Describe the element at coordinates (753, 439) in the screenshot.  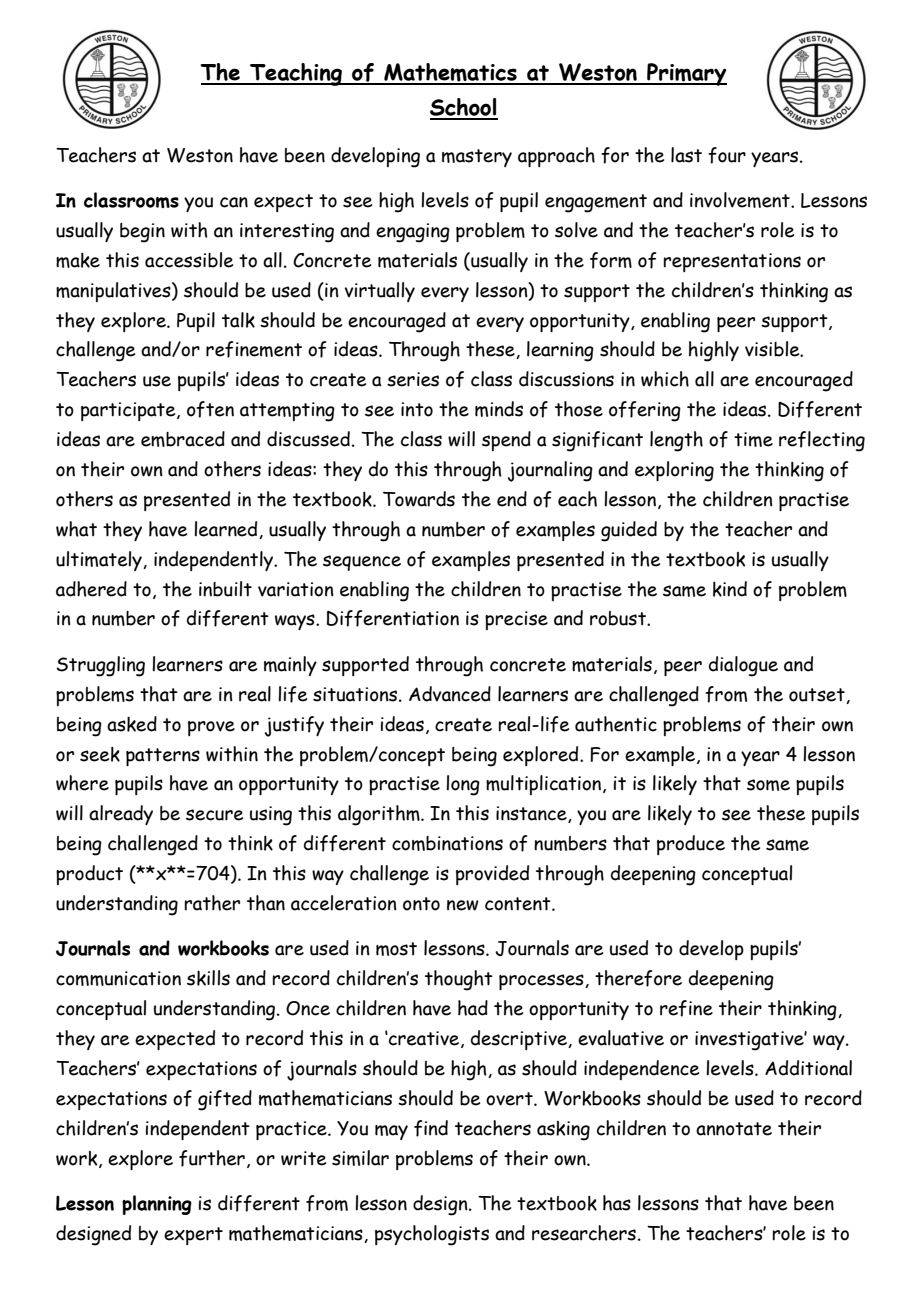
I see `time` at that location.
